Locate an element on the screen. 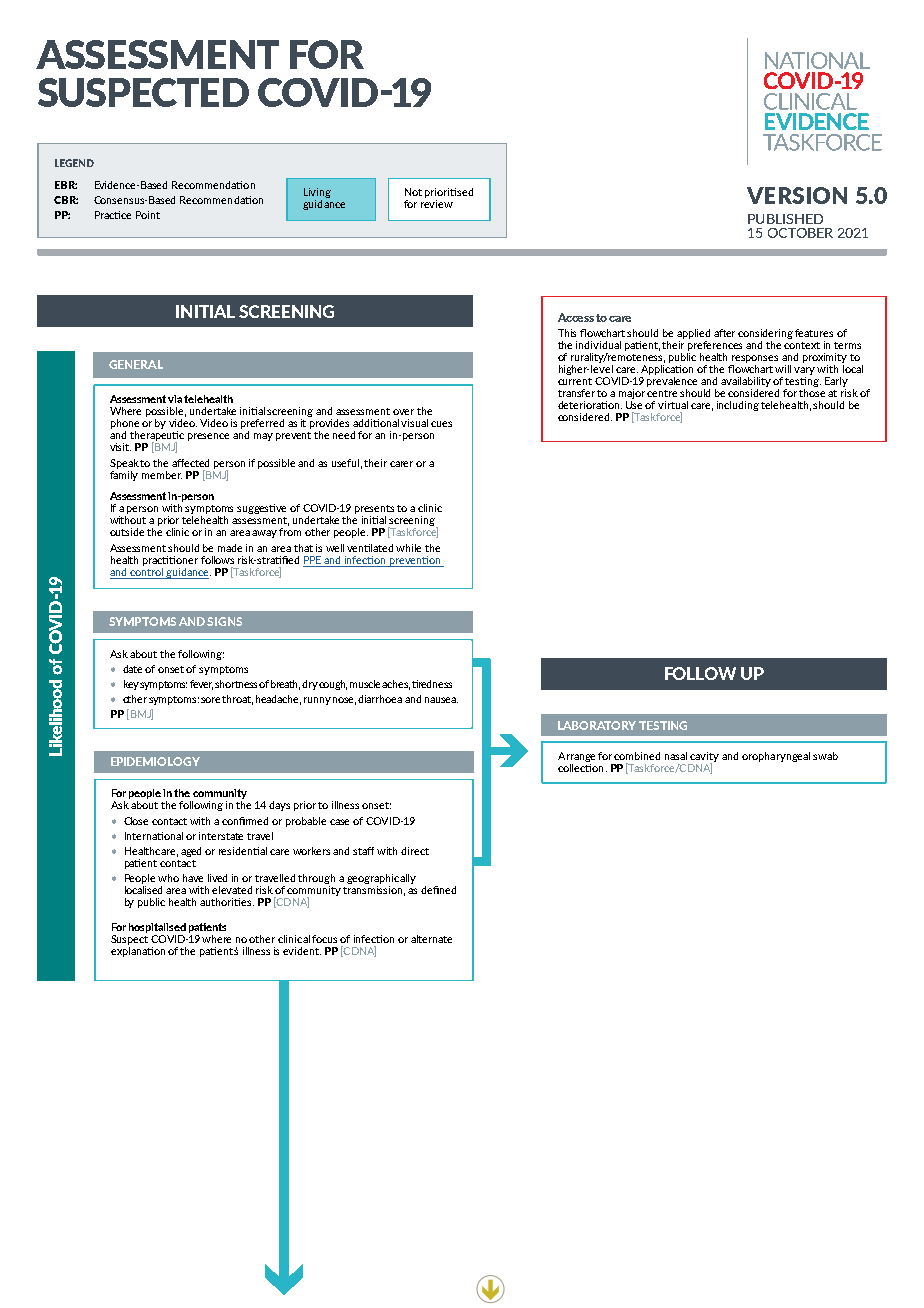 This screenshot has width=924, height=1308. alternate is located at coordinates (431, 939).
